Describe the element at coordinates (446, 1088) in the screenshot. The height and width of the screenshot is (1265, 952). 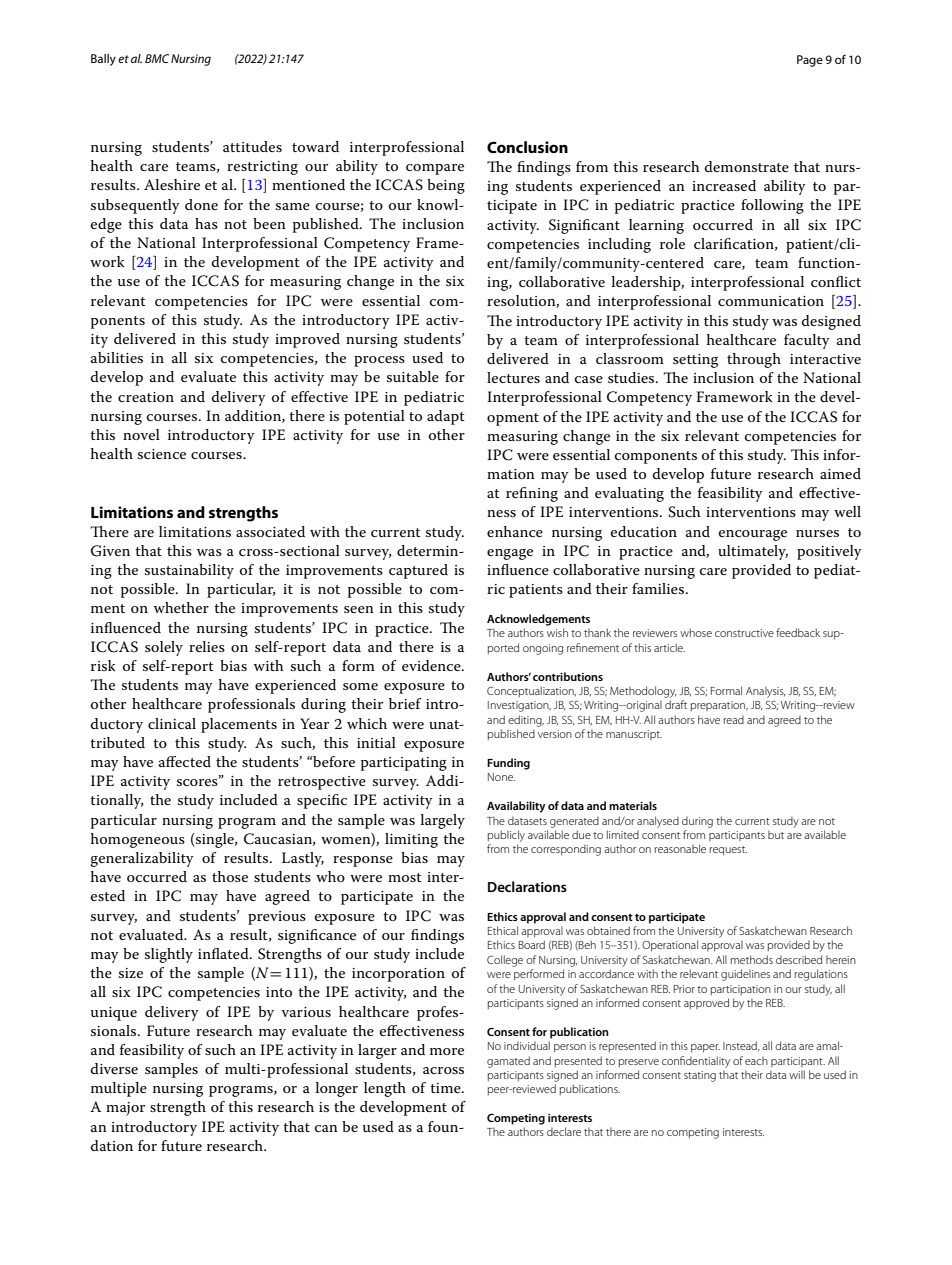
I see `time` at that location.
